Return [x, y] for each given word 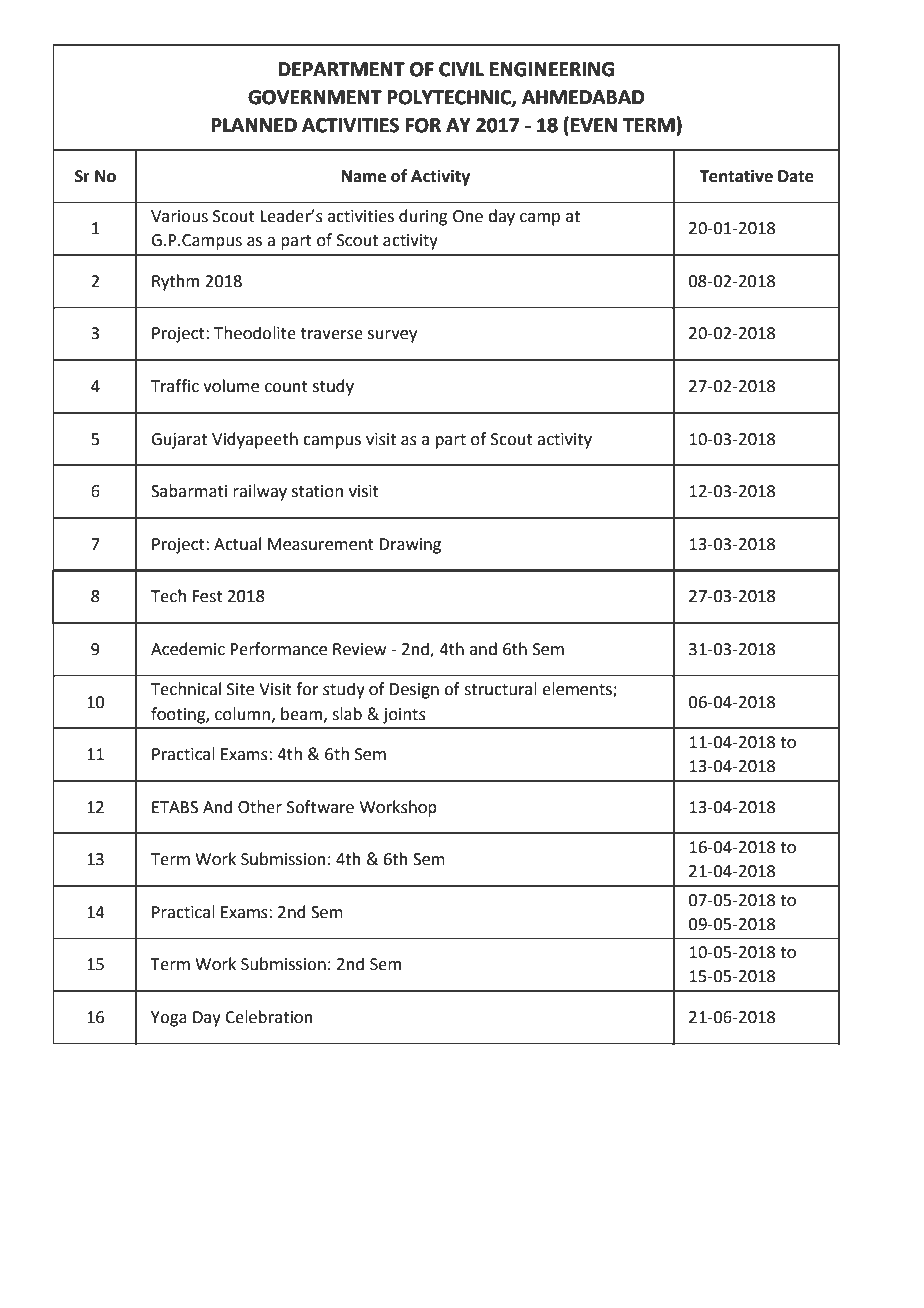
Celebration [269, 1017]
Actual [237, 544]
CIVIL [461, 69]
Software [320, 807]
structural [500, 689]
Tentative [736, 176]
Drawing [410, 546]
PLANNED [254, 125]
